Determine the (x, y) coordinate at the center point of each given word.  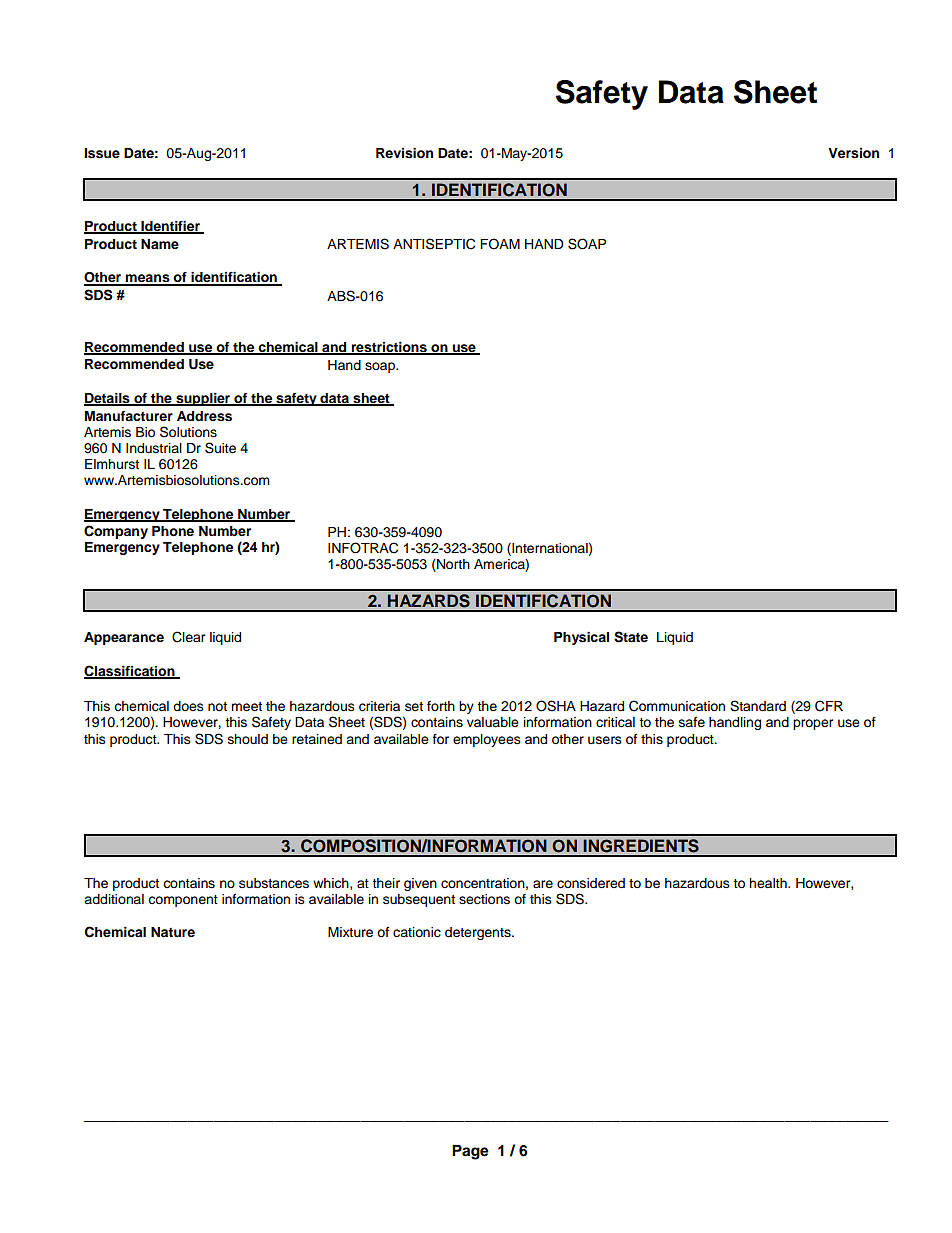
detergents (479, 933)
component (183, 901)
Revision (404, 153)
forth (441, 706)
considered (591, 883)
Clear (189, 637)
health (769, 883)
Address (204, 416)
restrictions (389, 348)
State (631, 637)
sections (484, 899)
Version (853, 153)
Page (470, 1152)
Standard (758, 706)
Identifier (170, 227)
